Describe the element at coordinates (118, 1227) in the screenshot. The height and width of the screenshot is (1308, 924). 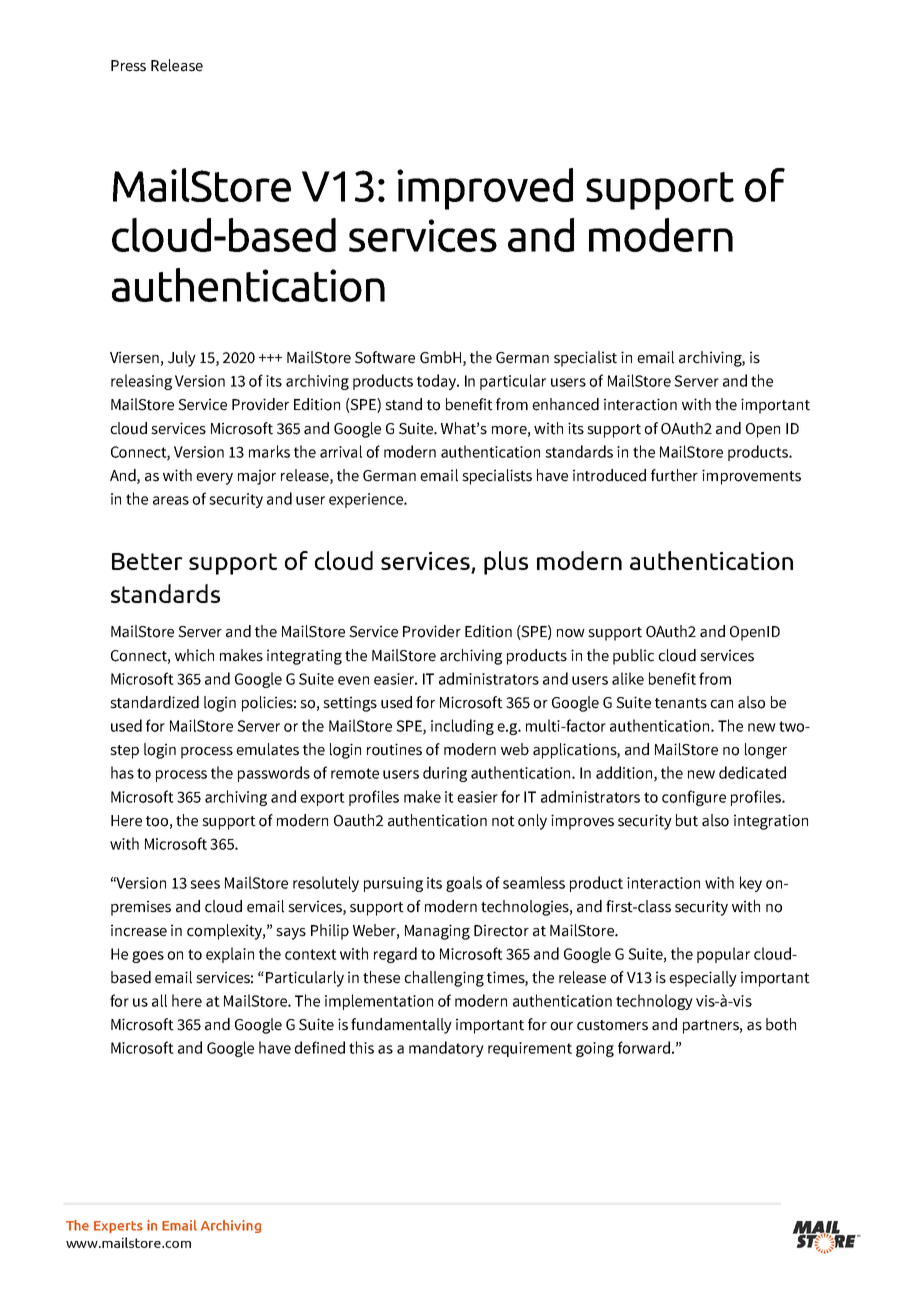
I see `Experts` at that location.
